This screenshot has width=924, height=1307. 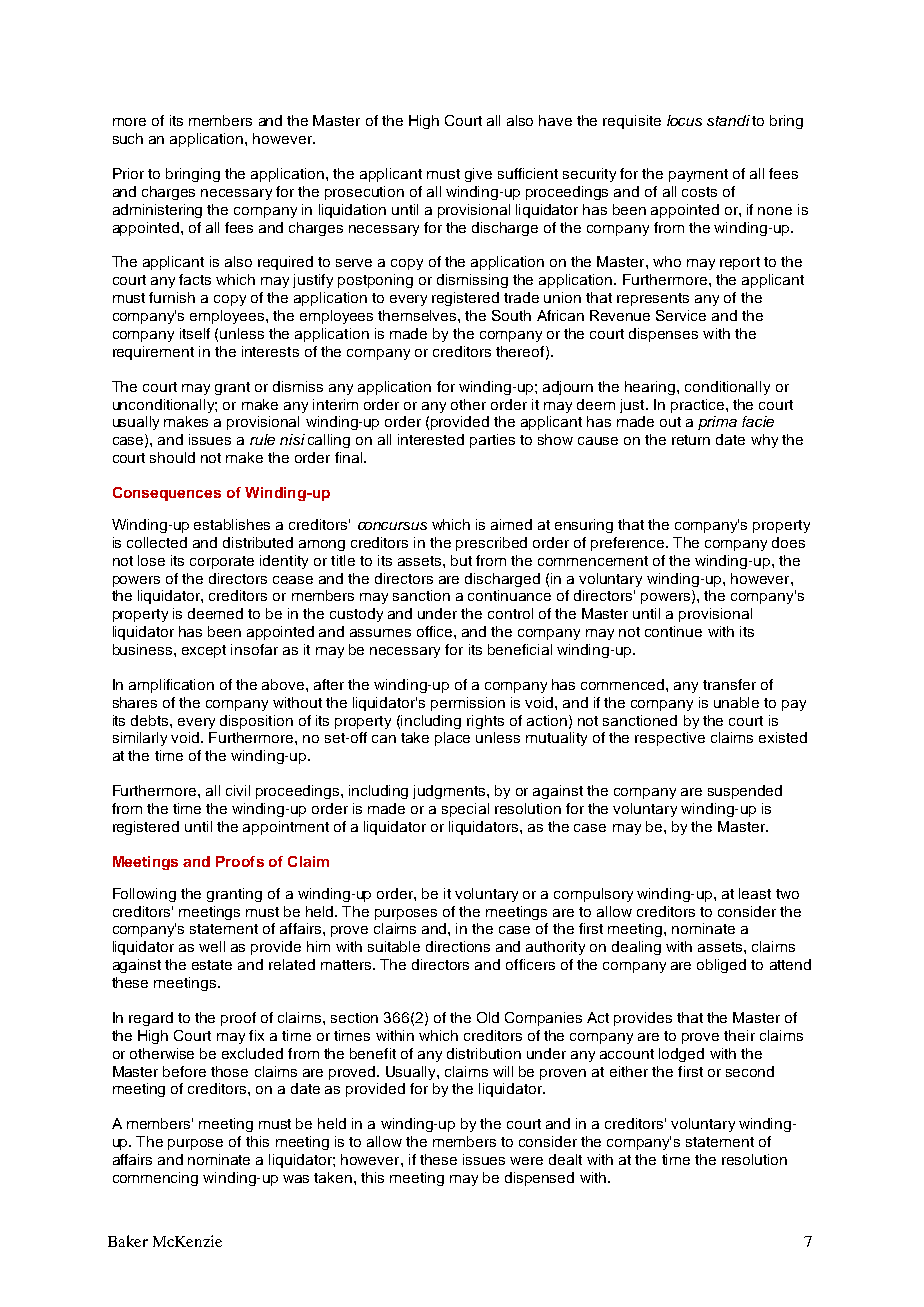 I want to click on should, so click(x=172, y=457).
